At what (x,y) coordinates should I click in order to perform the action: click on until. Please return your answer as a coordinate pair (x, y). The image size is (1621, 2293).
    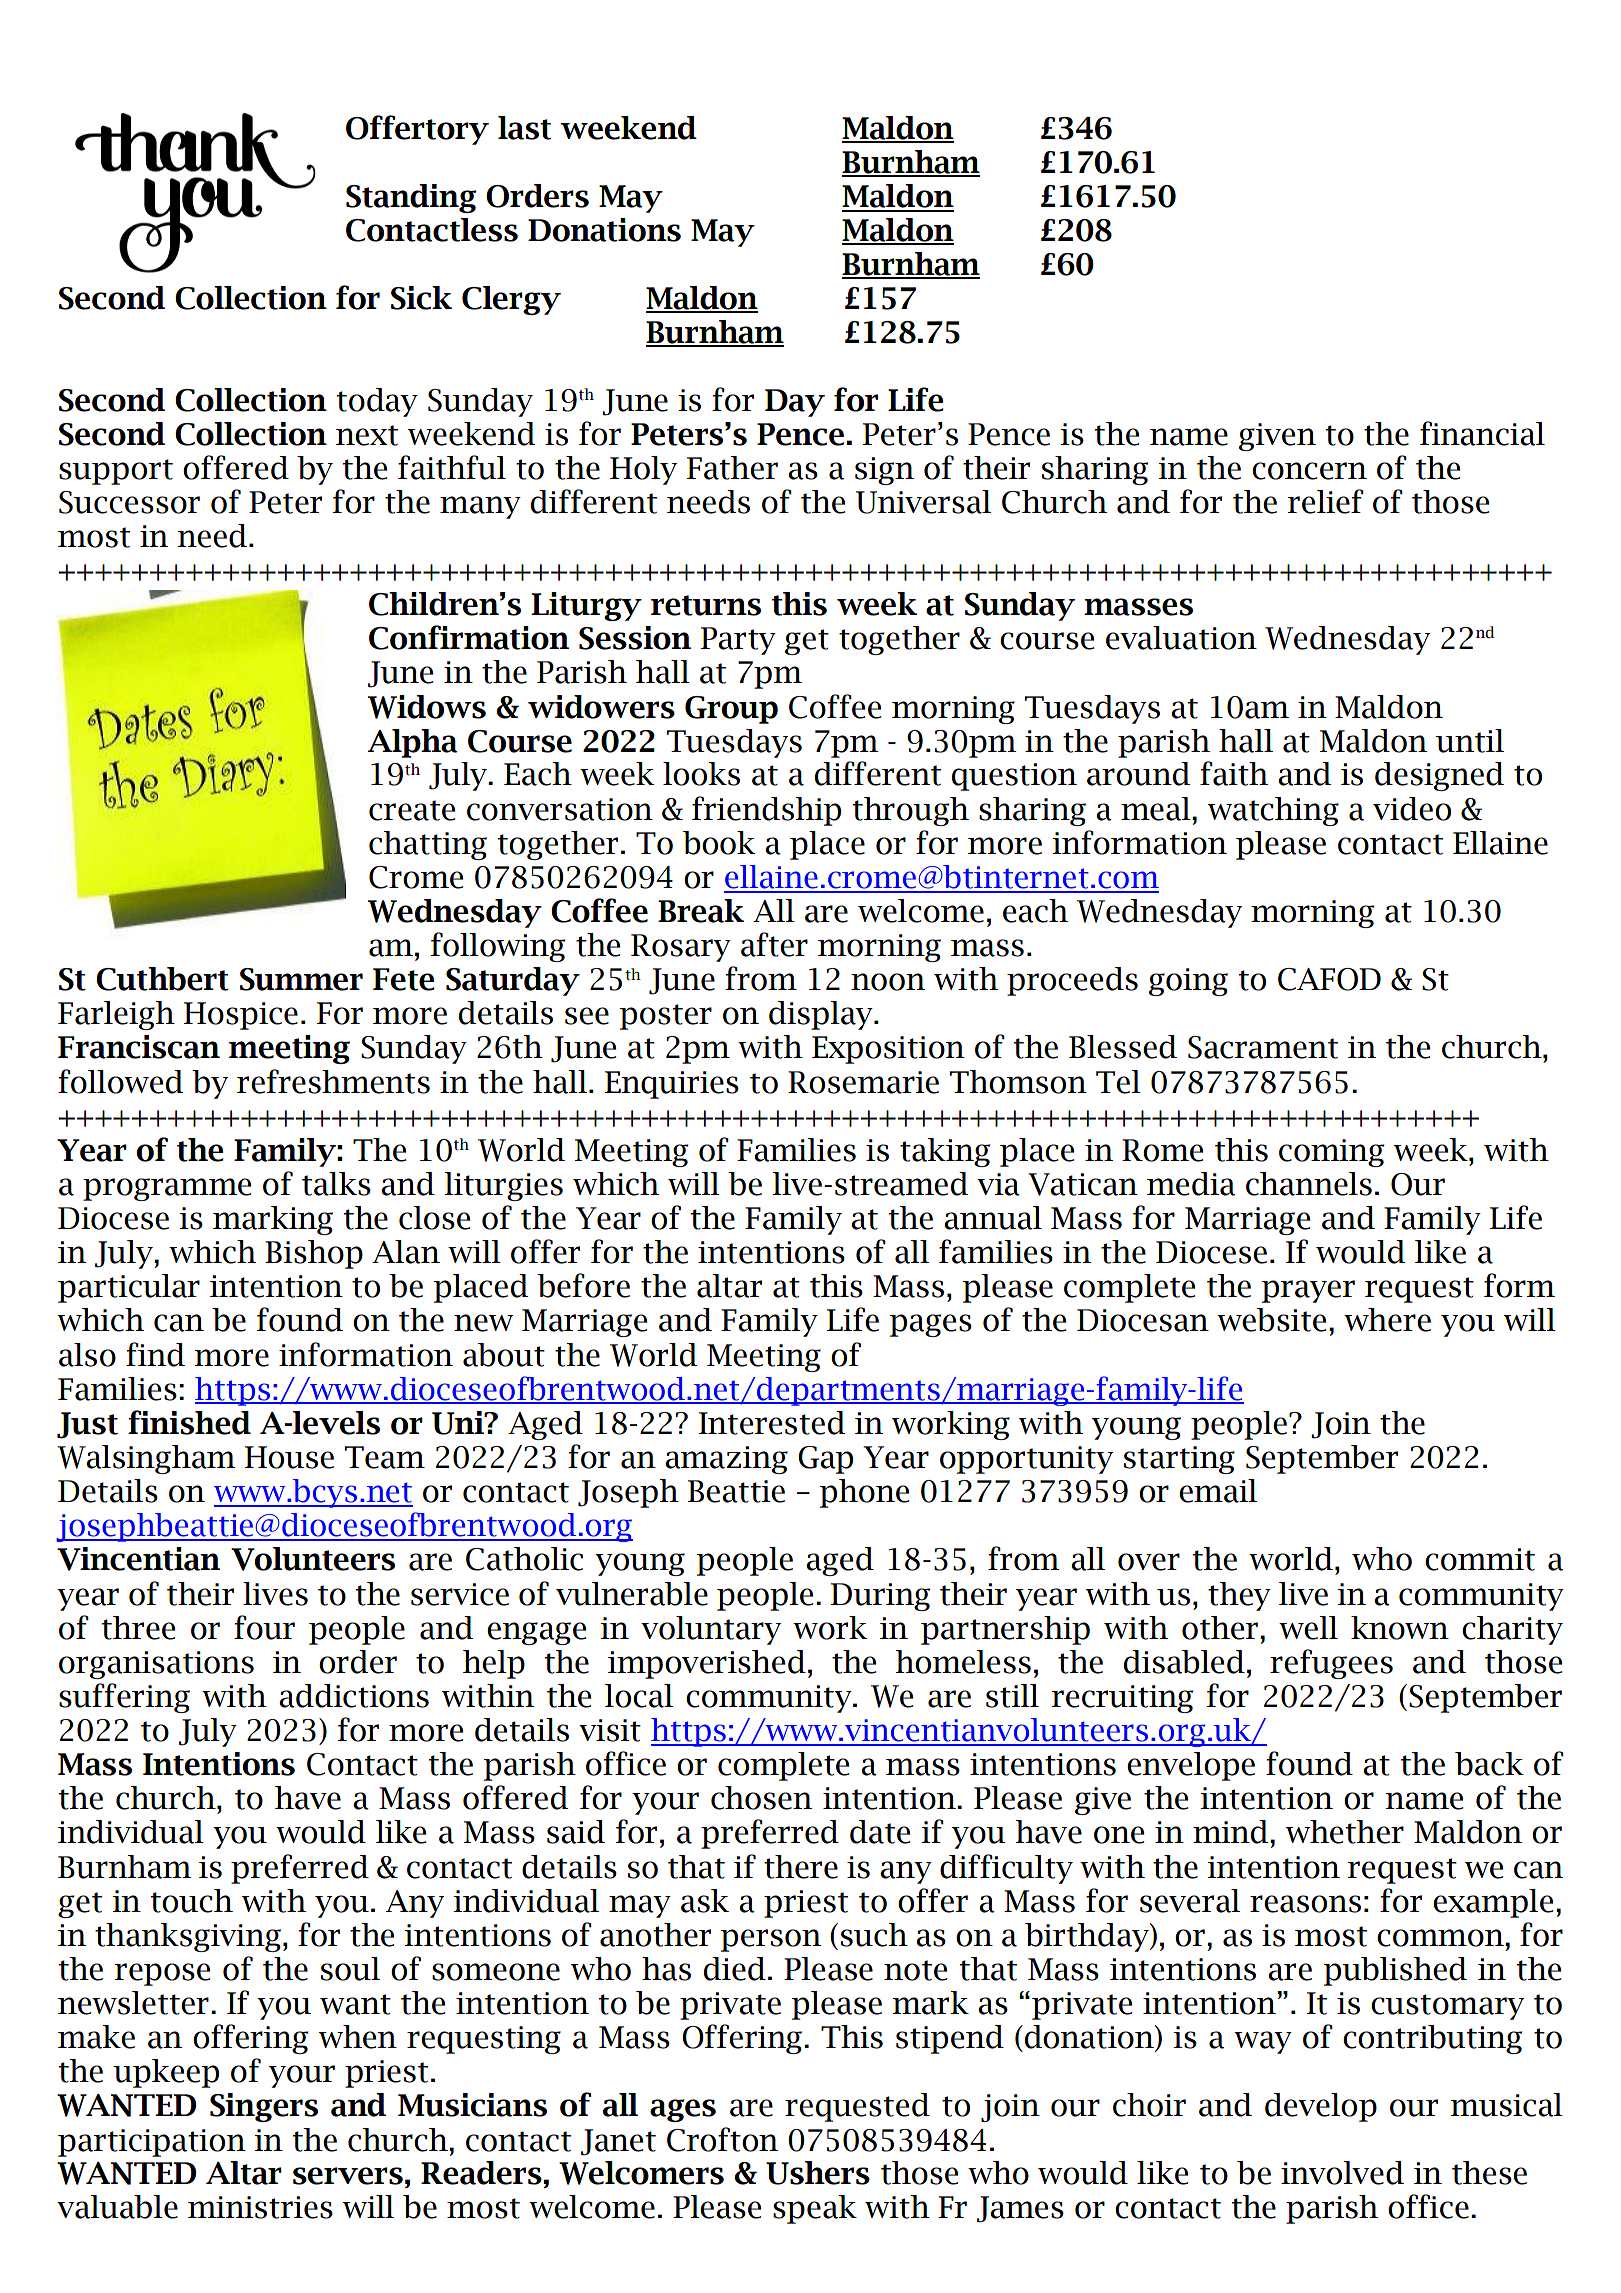
    Looking at the image, I should click on (1470, 741).
